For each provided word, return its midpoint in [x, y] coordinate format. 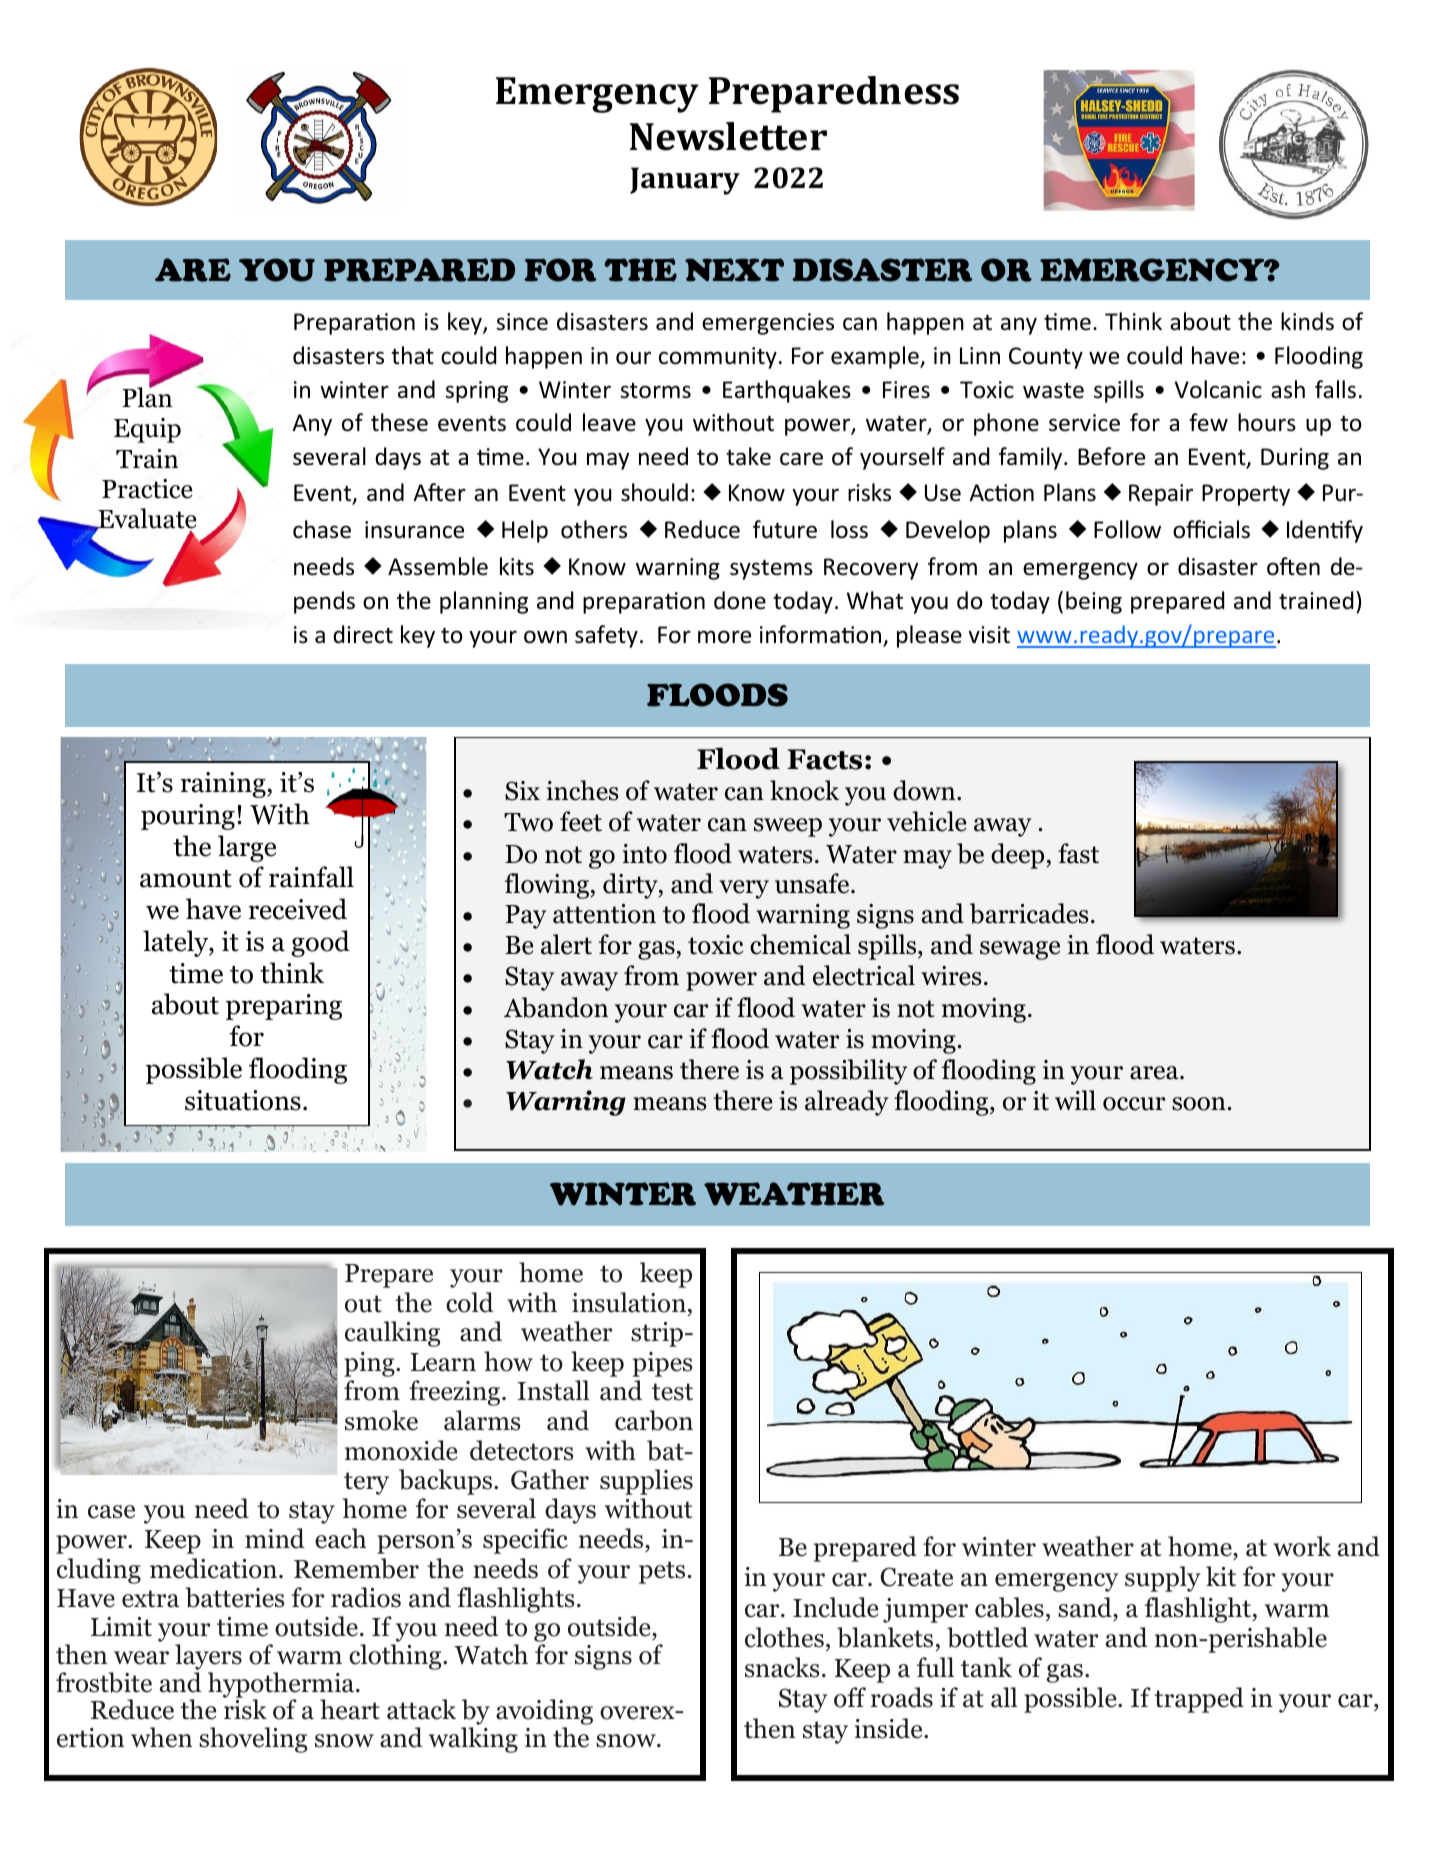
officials [1211, 529]
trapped [1199, 1700]
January [685, 181]
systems [771, 570]
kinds [1307, 321]
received [298, 909]
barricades [1029, 913]
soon [1199, 1104]
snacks [782, 1667]
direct [363, 634]
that [412, 355]
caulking [392, 1334]
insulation [629, 1302]
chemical [800, 944]
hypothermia [282, 1686]
